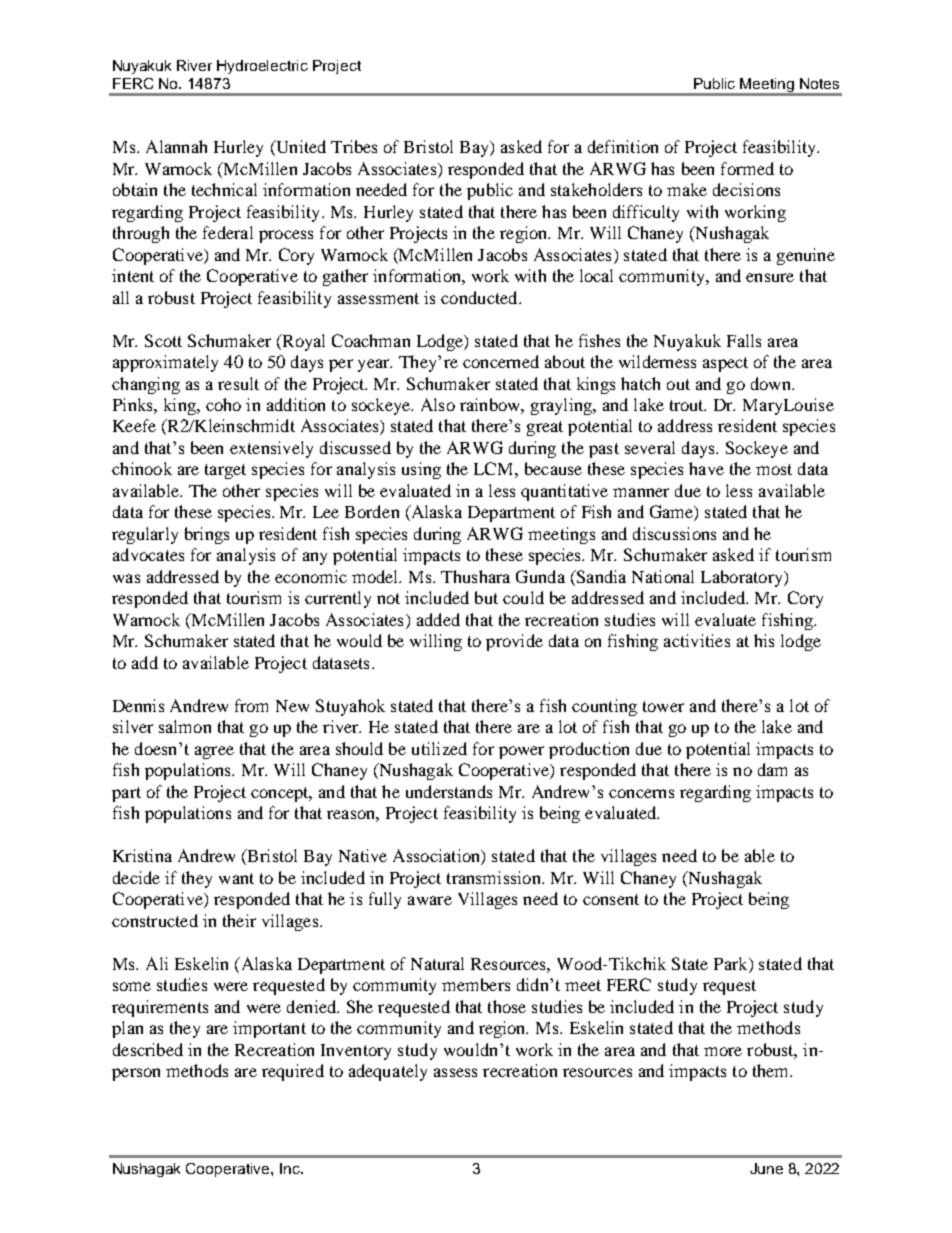  I want to click on want, so click(236, 878).
